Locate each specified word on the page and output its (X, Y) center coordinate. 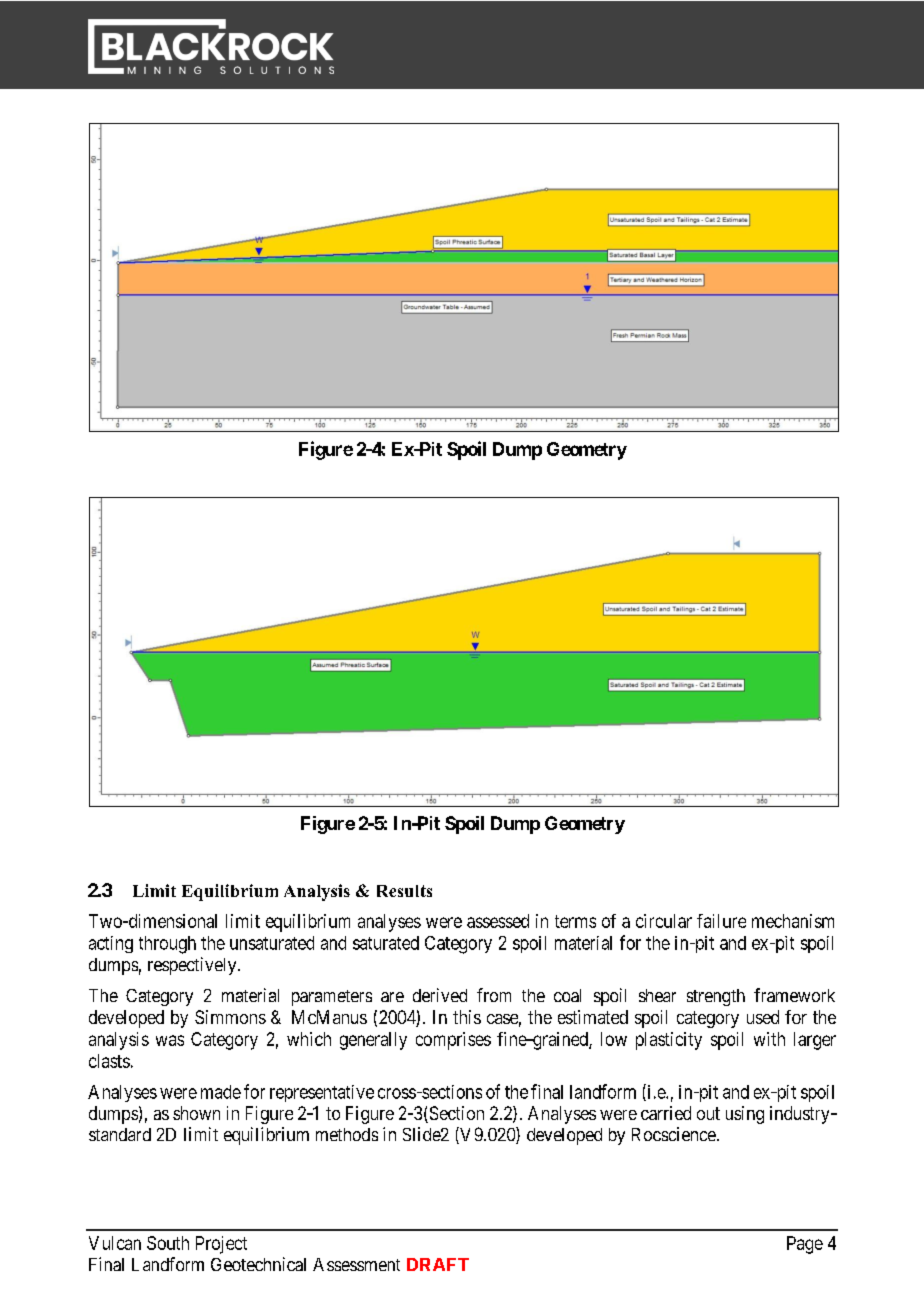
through (167, 945)
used (763, 1017)
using (745, 1115)
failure (721, 921)
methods (347, 1134)
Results (404, 891)
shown (196, 1113)
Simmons (230, 1017)
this (467, 1017)
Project (221, 1245)
